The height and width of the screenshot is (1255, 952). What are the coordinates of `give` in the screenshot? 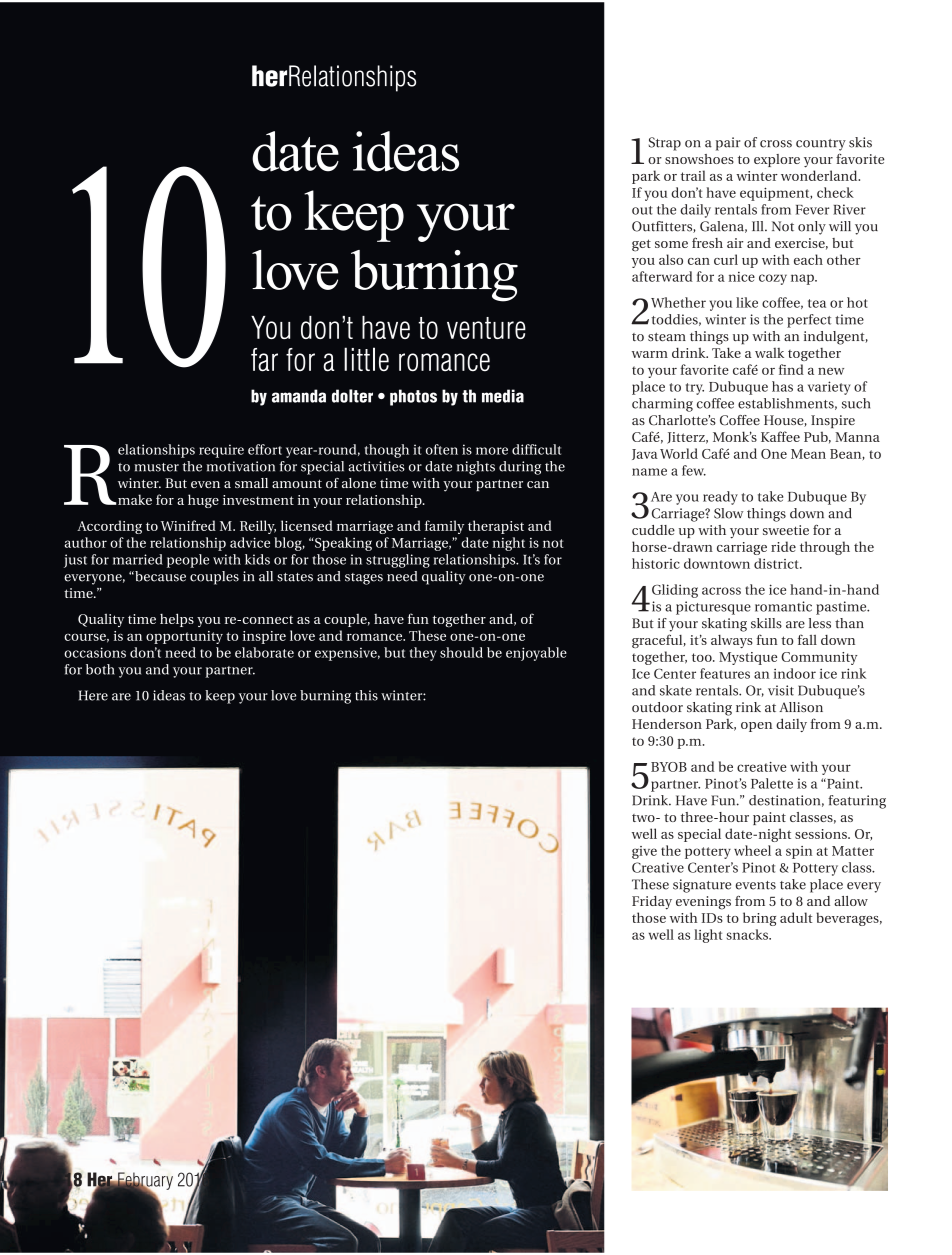 It's located at (644, 852).
